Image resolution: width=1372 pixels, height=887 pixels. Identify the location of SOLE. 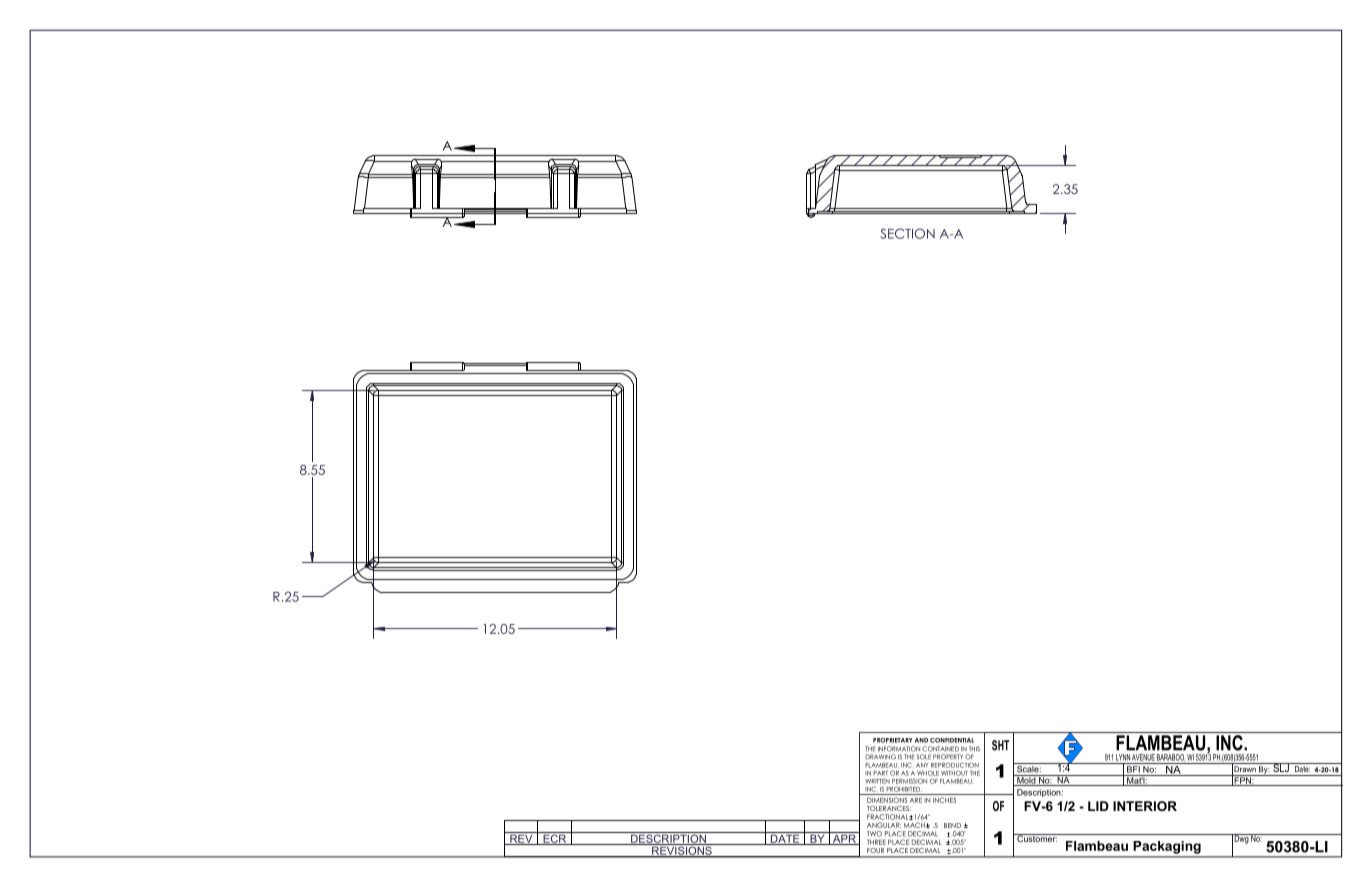
(924, 757).
